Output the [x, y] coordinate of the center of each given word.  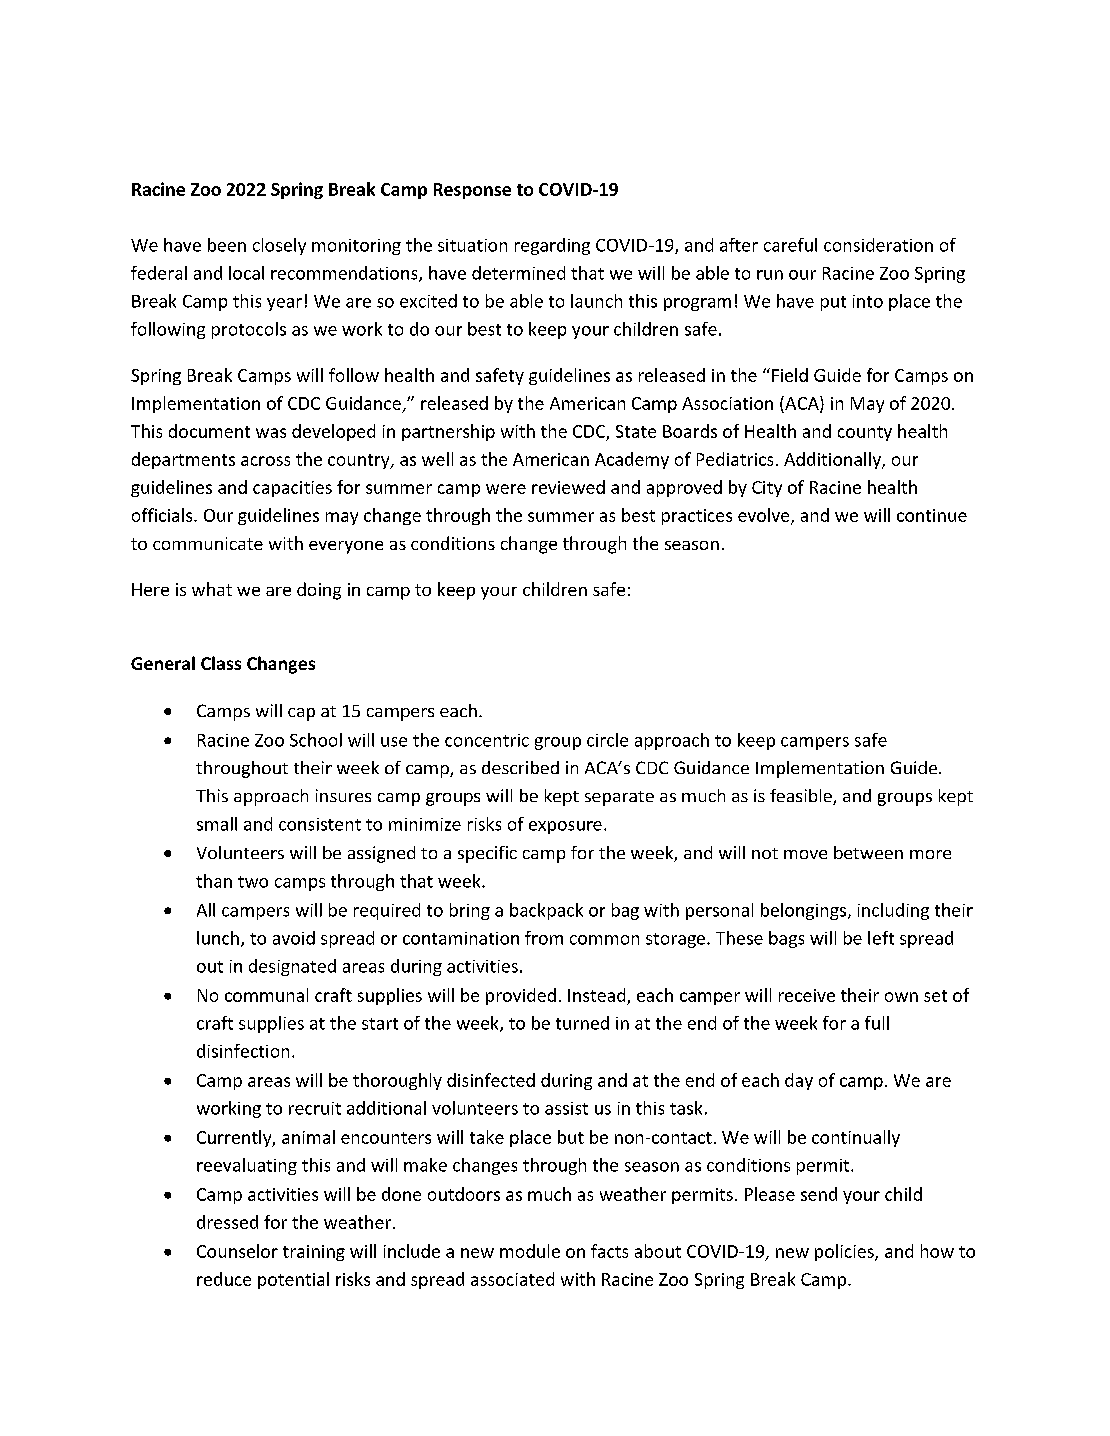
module [530, 1251]
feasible [802, 797]
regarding [552, 246]
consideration [878, 245]
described [520, 767]
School [316, 740]
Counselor [237, 1251]
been [227, 245]
